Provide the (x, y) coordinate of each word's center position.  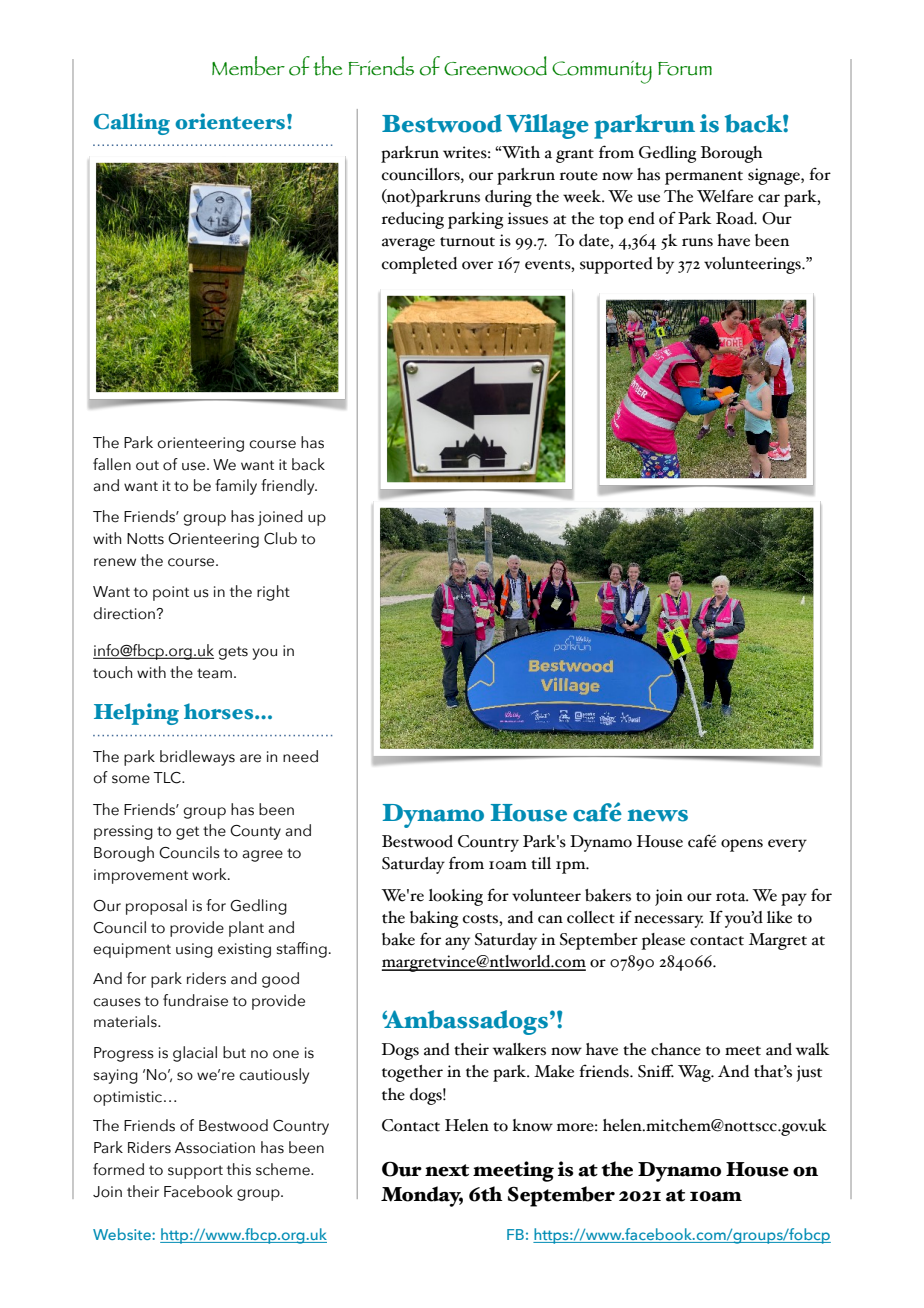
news (657, 815)
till (541, 863)
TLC (168, 778)
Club (280, 538)
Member (248, 66)
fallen (112, 464)
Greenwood (495, 66)
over (477, 265)
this (239, 1169)
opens (742, 845)
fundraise (195, 1000)
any (457, 943)
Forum (685, 69)
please (663, 941)
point (171, 593)
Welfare (725, 196)
